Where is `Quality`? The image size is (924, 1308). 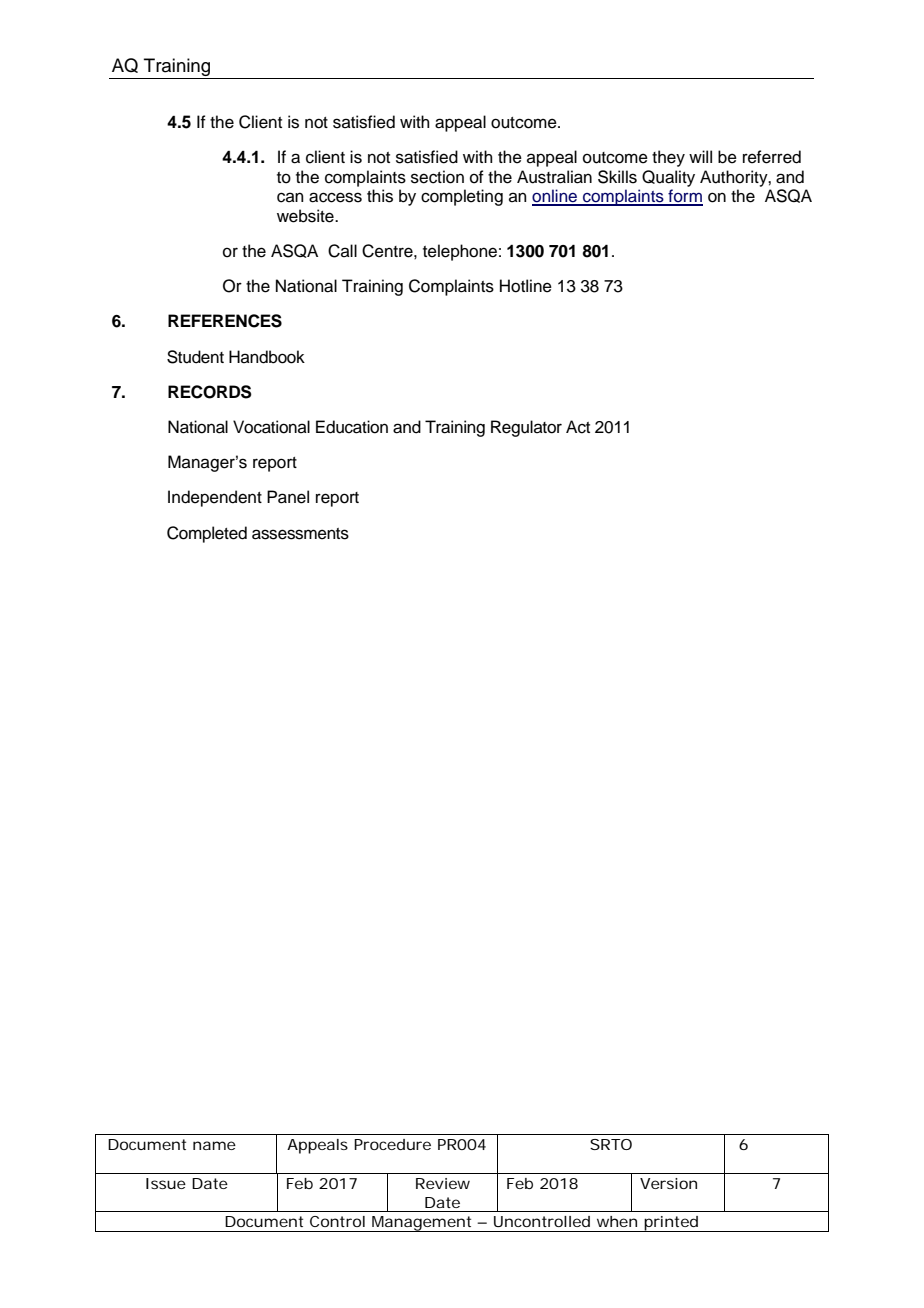
Quality is located at coordinates (668, 178).
